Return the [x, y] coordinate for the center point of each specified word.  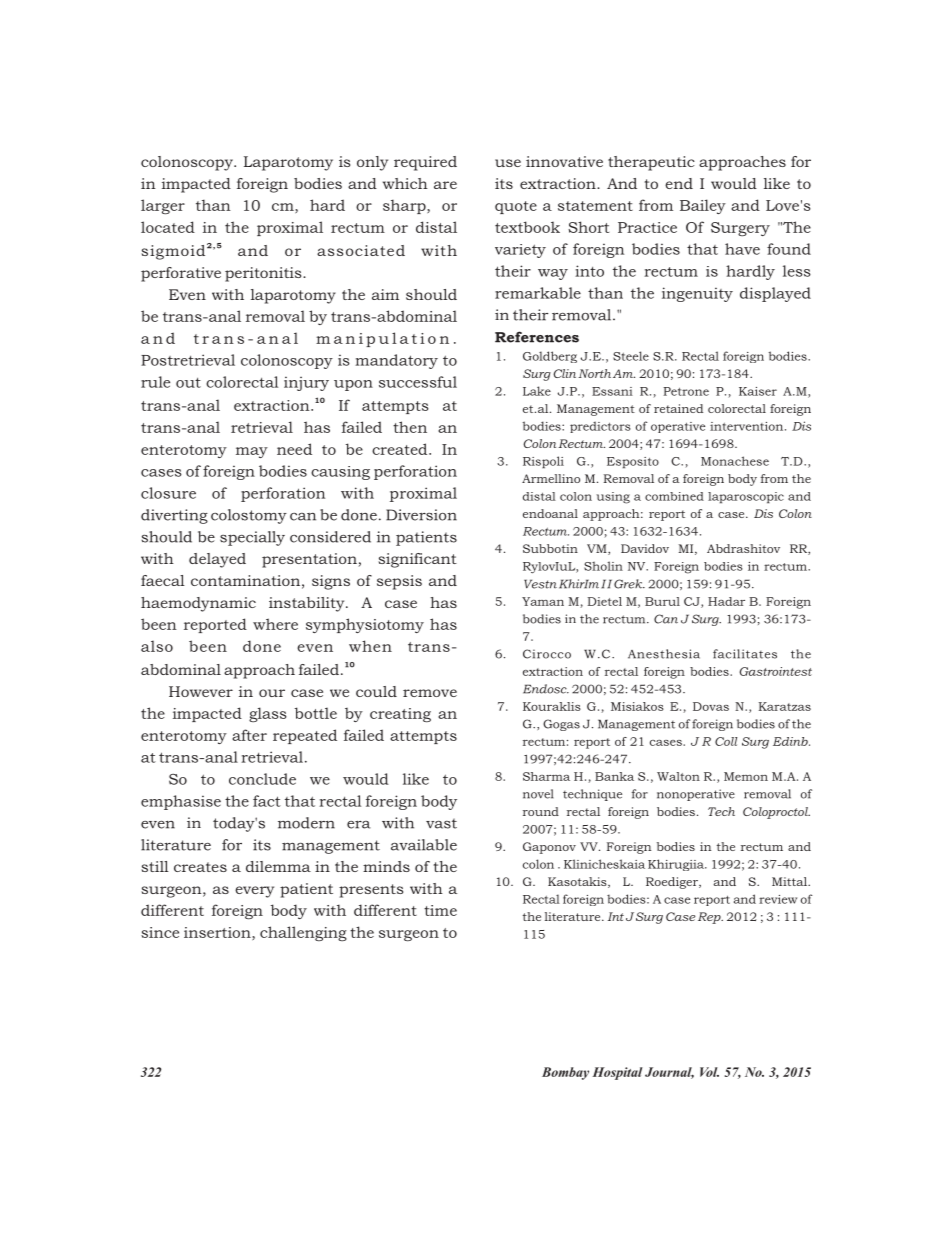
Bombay [565, 1073]
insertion [218, 933]
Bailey [703, 206]
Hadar [726, 601]
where [275, 624]
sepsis [399, 582]
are [445, 185]
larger [163, 207]
